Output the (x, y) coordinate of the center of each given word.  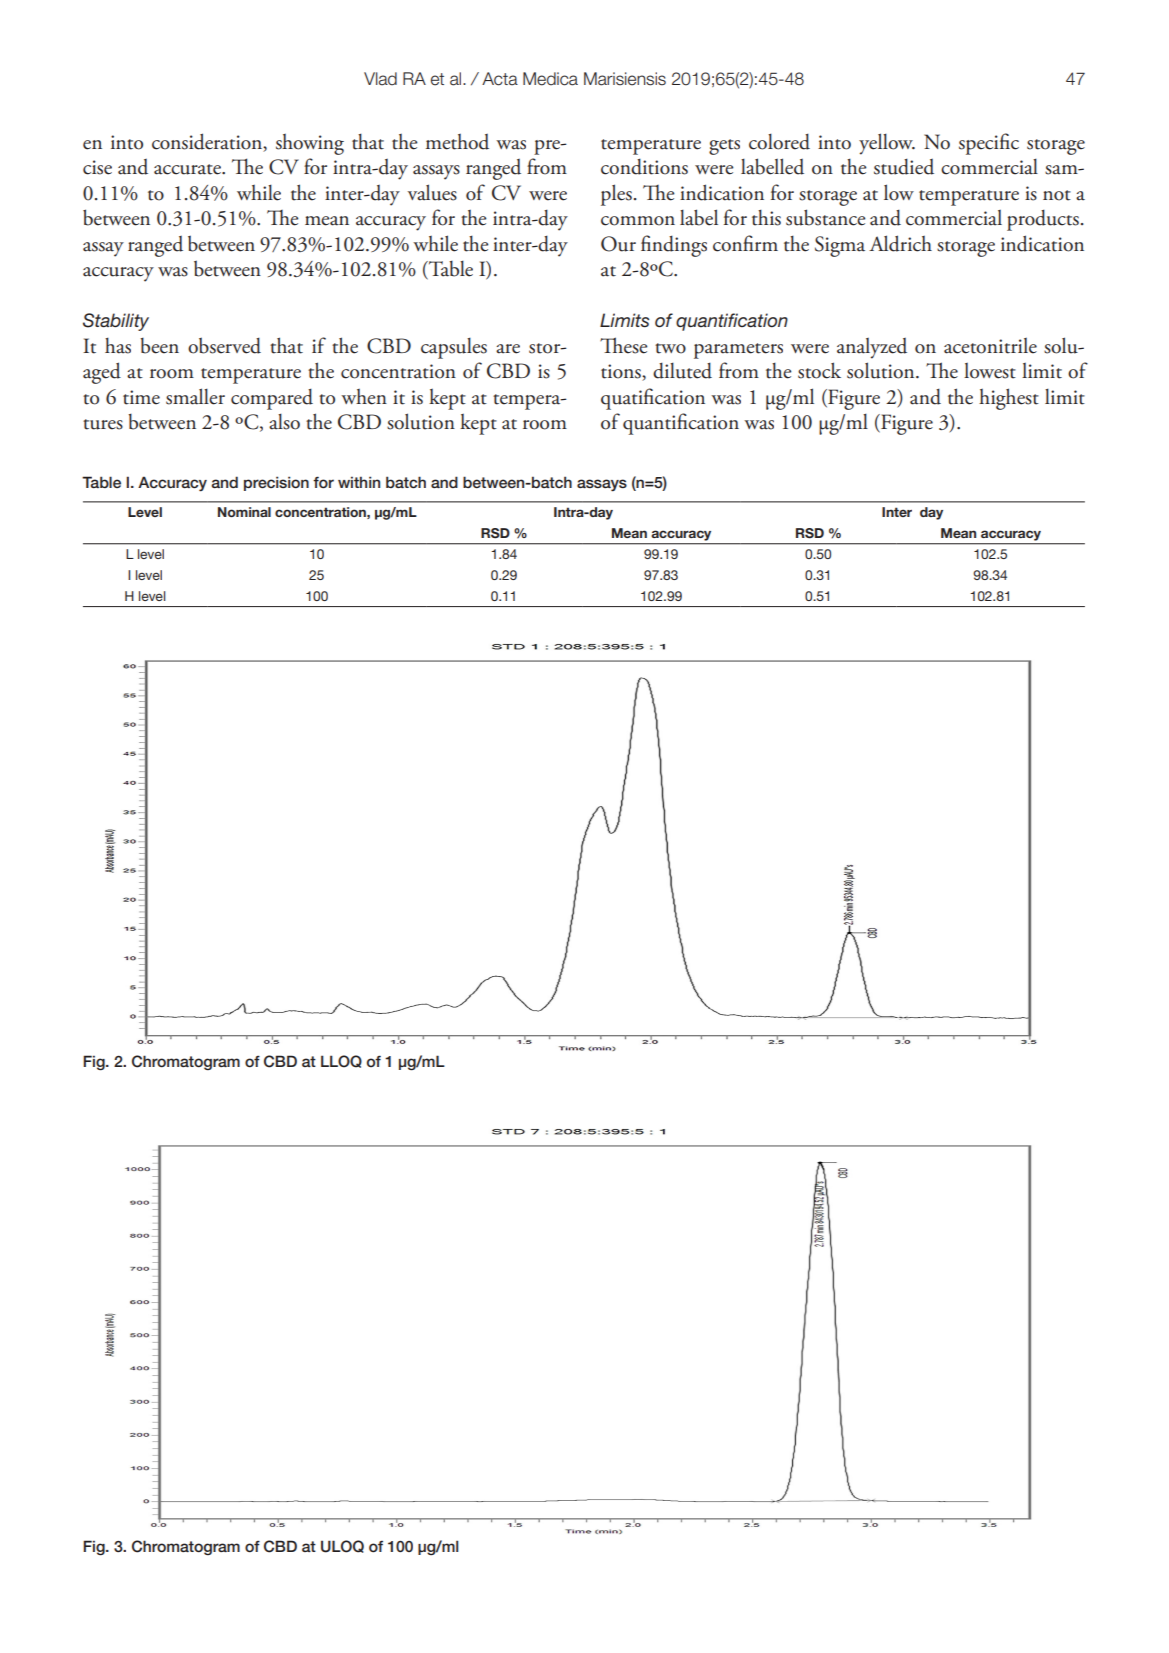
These (624, 345)
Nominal (244, 512)
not (1057, 195)
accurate (188, 169)
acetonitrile (990, 346)
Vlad (380, 79)
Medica (550, 79)
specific (989, 144)
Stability (116, 322)
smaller (195, 396)
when (364, 397)
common (638, 221)
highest (1009, 399)
